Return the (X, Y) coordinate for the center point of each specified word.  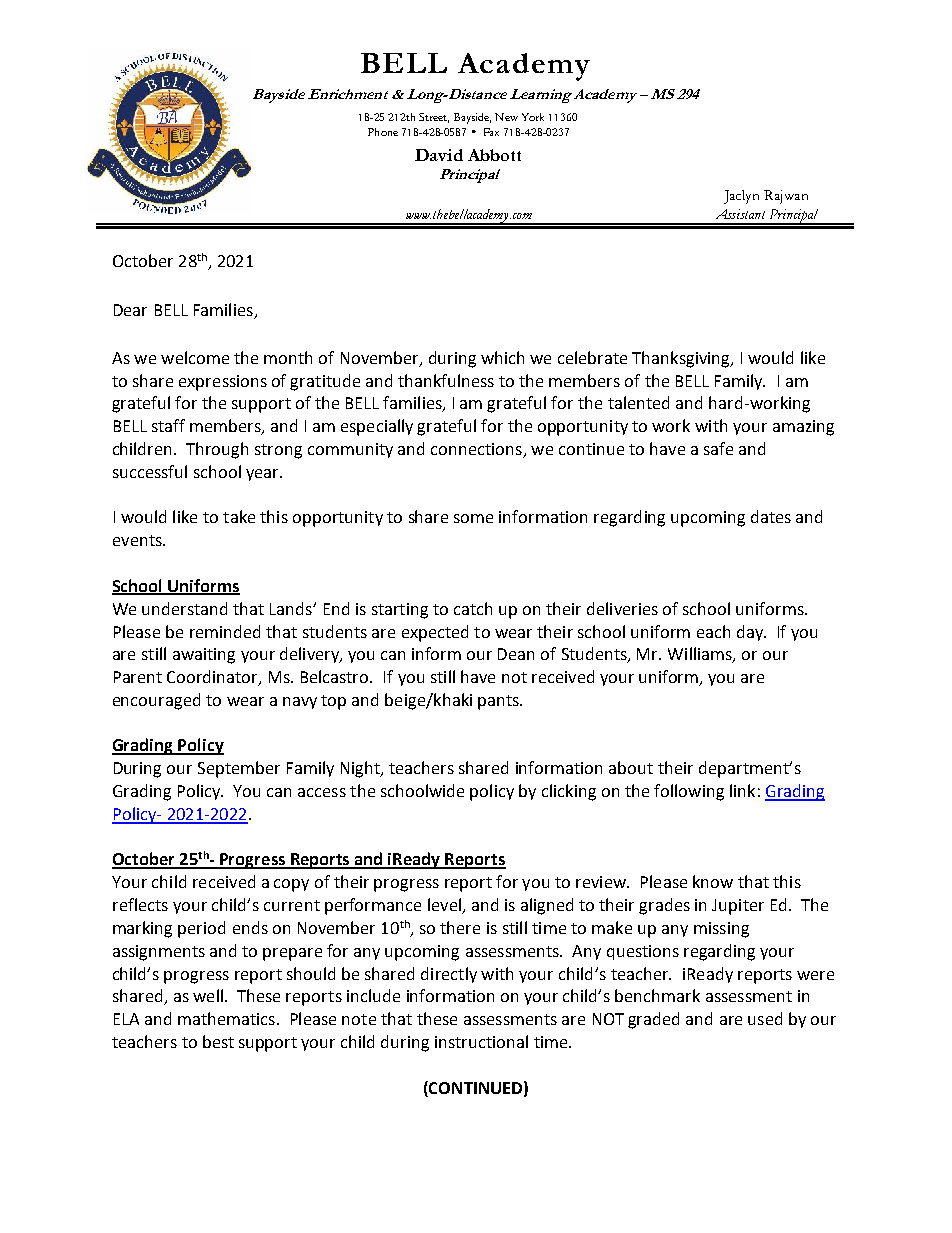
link (742, 790)
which (502, 357)
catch (473, 608)
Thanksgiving (682, 359)
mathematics (226, 1018)
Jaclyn (741, 197)
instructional (481, 1041)
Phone (383, 132)
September (239, 769)
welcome (195, 357)
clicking (569, 792)
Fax (491, 132)
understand (184, 608)
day (751, 633)
